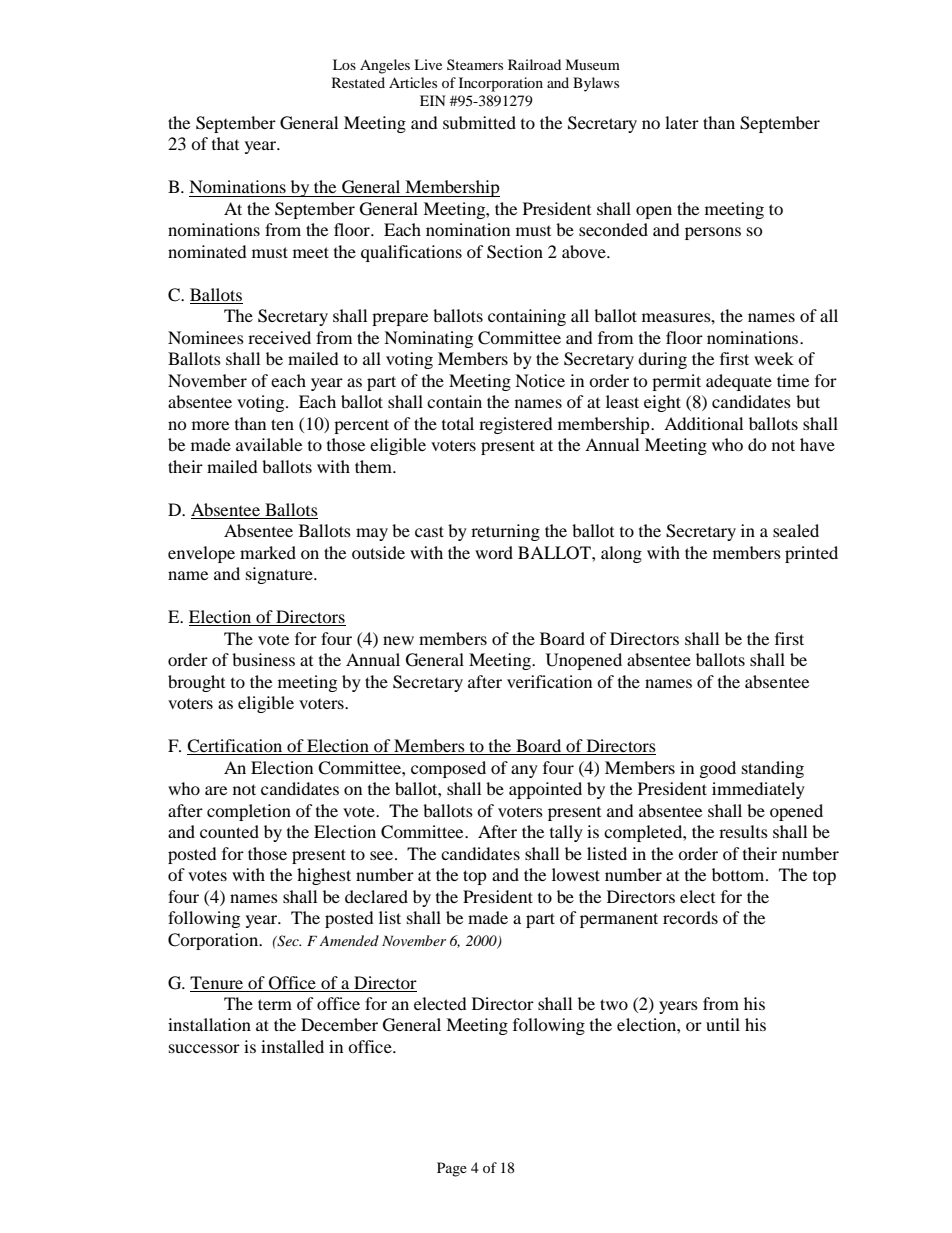 The width and height of the screenshot is (952, 1233). What do you see at coordinates (292, 1046) in the screenshot?
I see `installed` at bounding box center [292, 1046].
